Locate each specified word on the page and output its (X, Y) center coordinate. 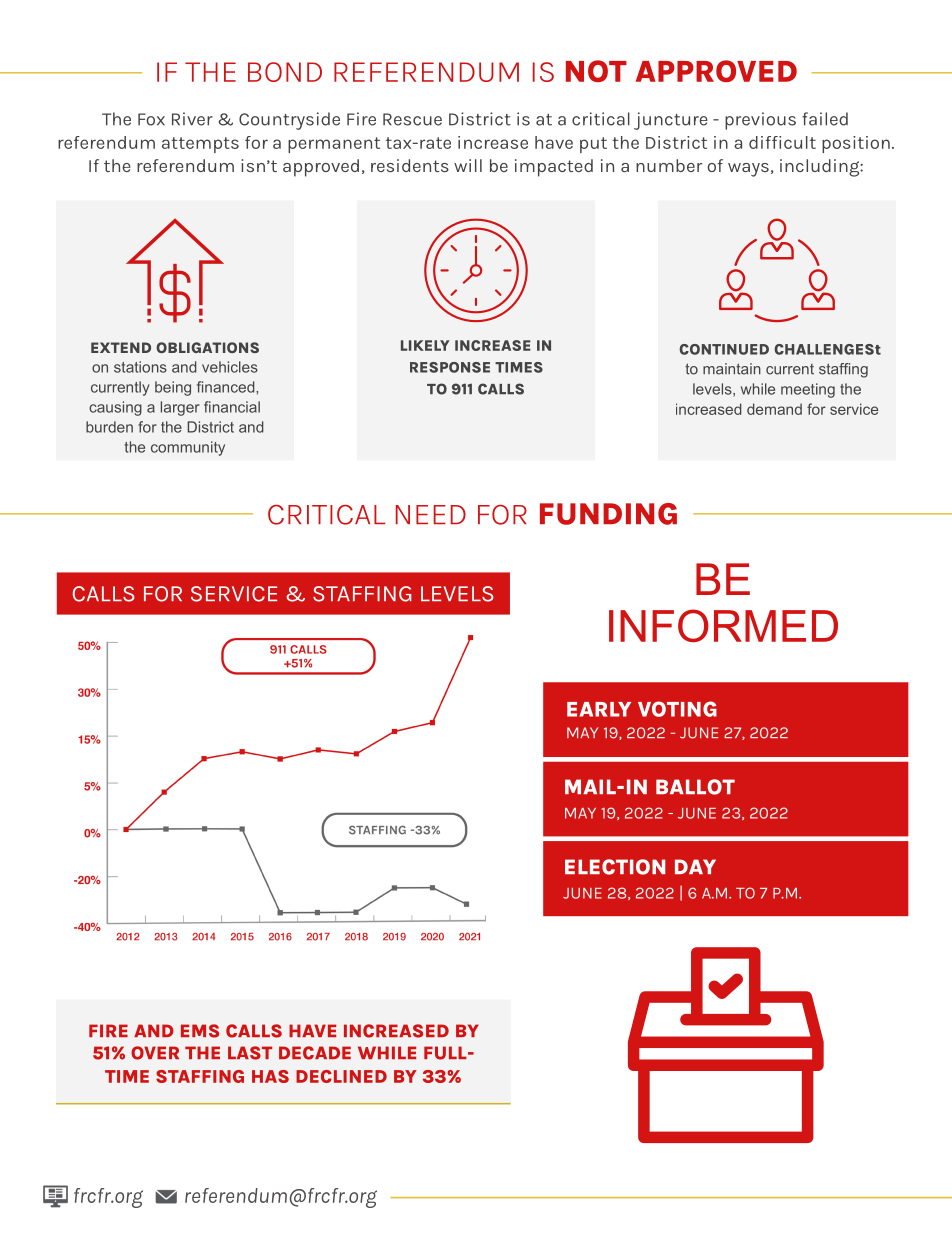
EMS (200, 1031)
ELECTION (615, 867)
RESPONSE (450, 367)
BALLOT (695, 787)
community (188, 448)
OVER (155, 1053)
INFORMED (723, 625)
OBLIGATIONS (207, 347)
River (192, 119)
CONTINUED (724, 349)
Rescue (412, 119)
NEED (431, 514)
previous (760, 121)
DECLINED (341, 1076)
